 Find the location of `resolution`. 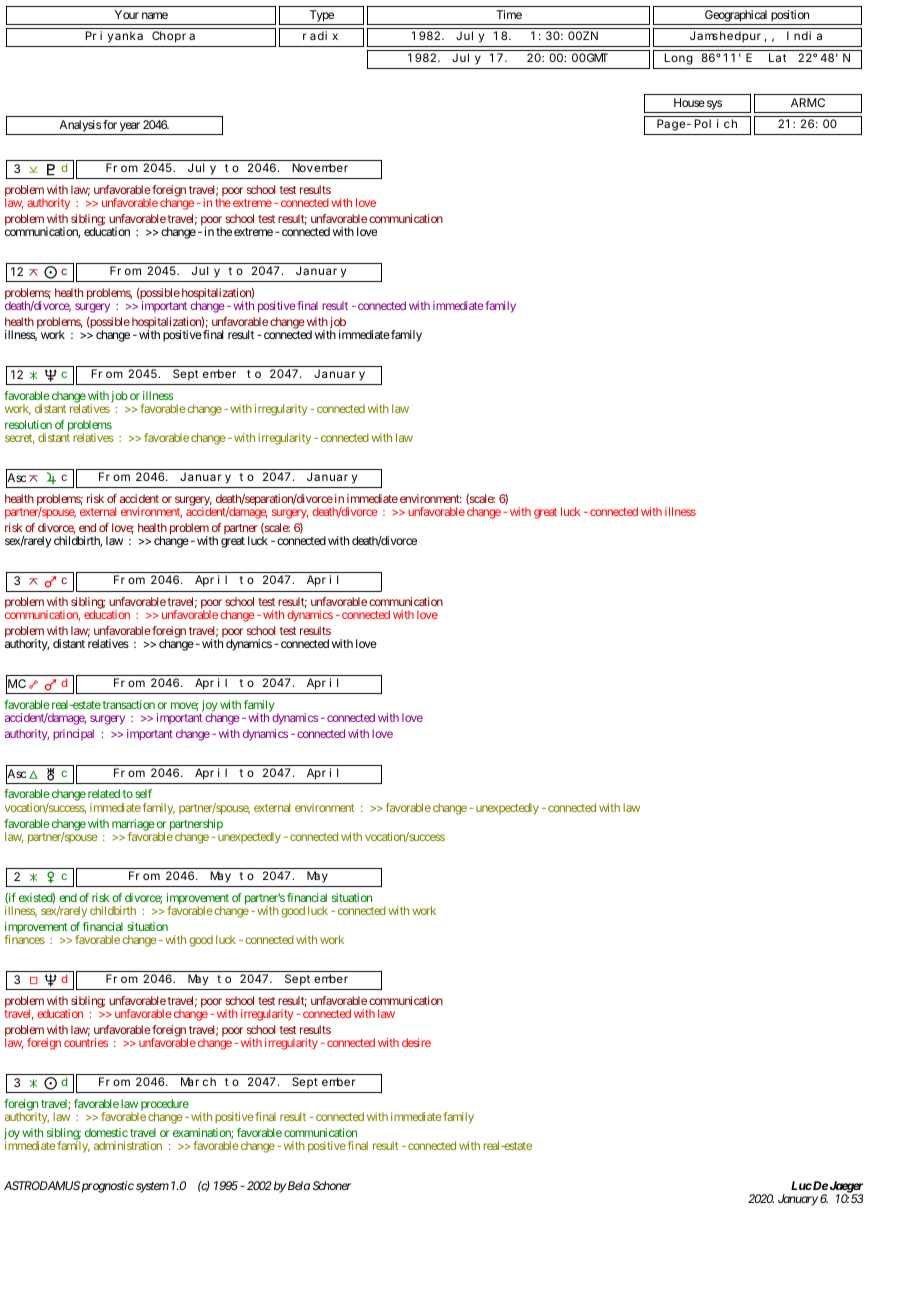

resolution is located at coordinates (28, 424).
